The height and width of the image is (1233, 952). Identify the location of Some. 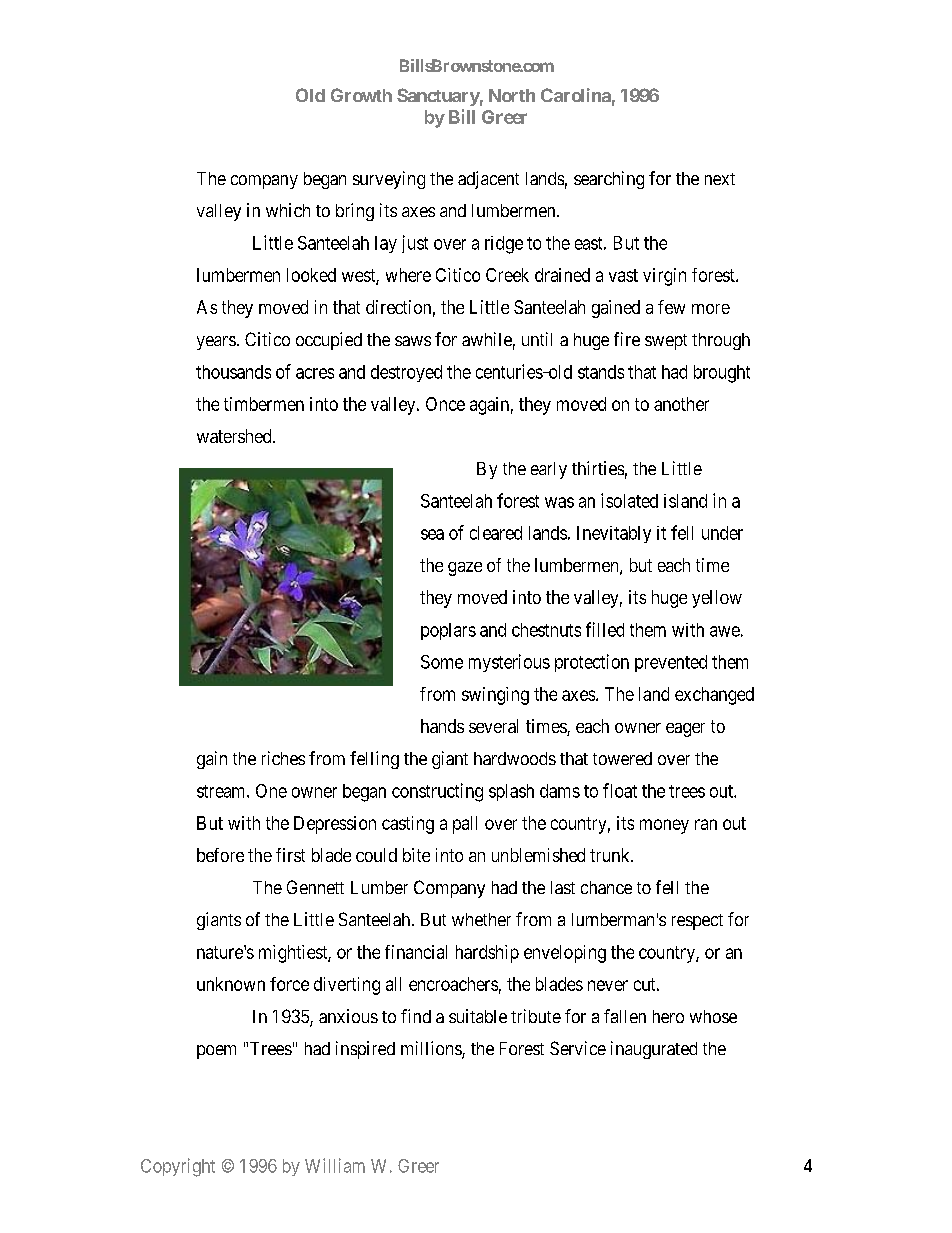
(442, 662).
